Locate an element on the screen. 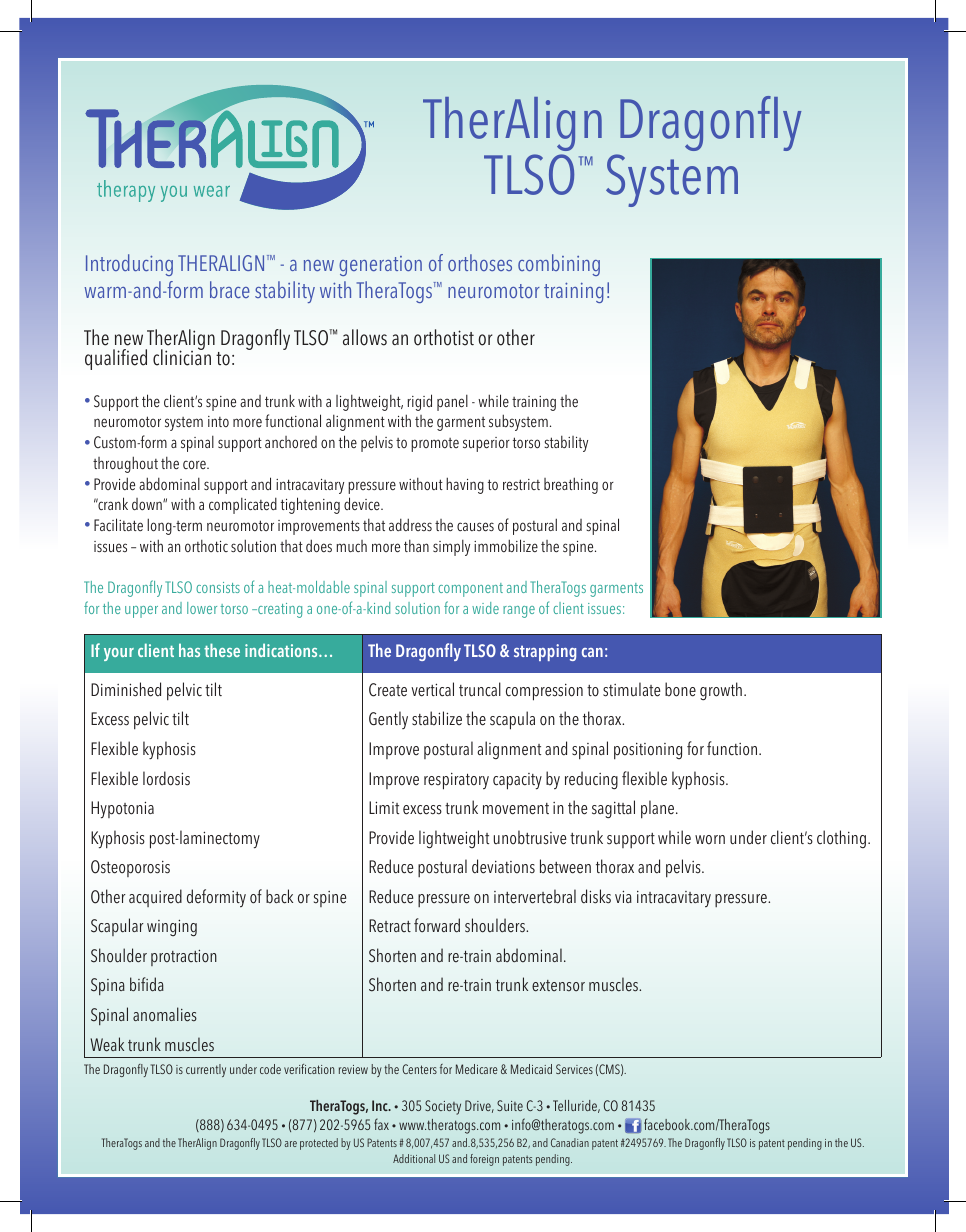 The image size is (966, 1232). forward is located at coordinates (437, 925).
